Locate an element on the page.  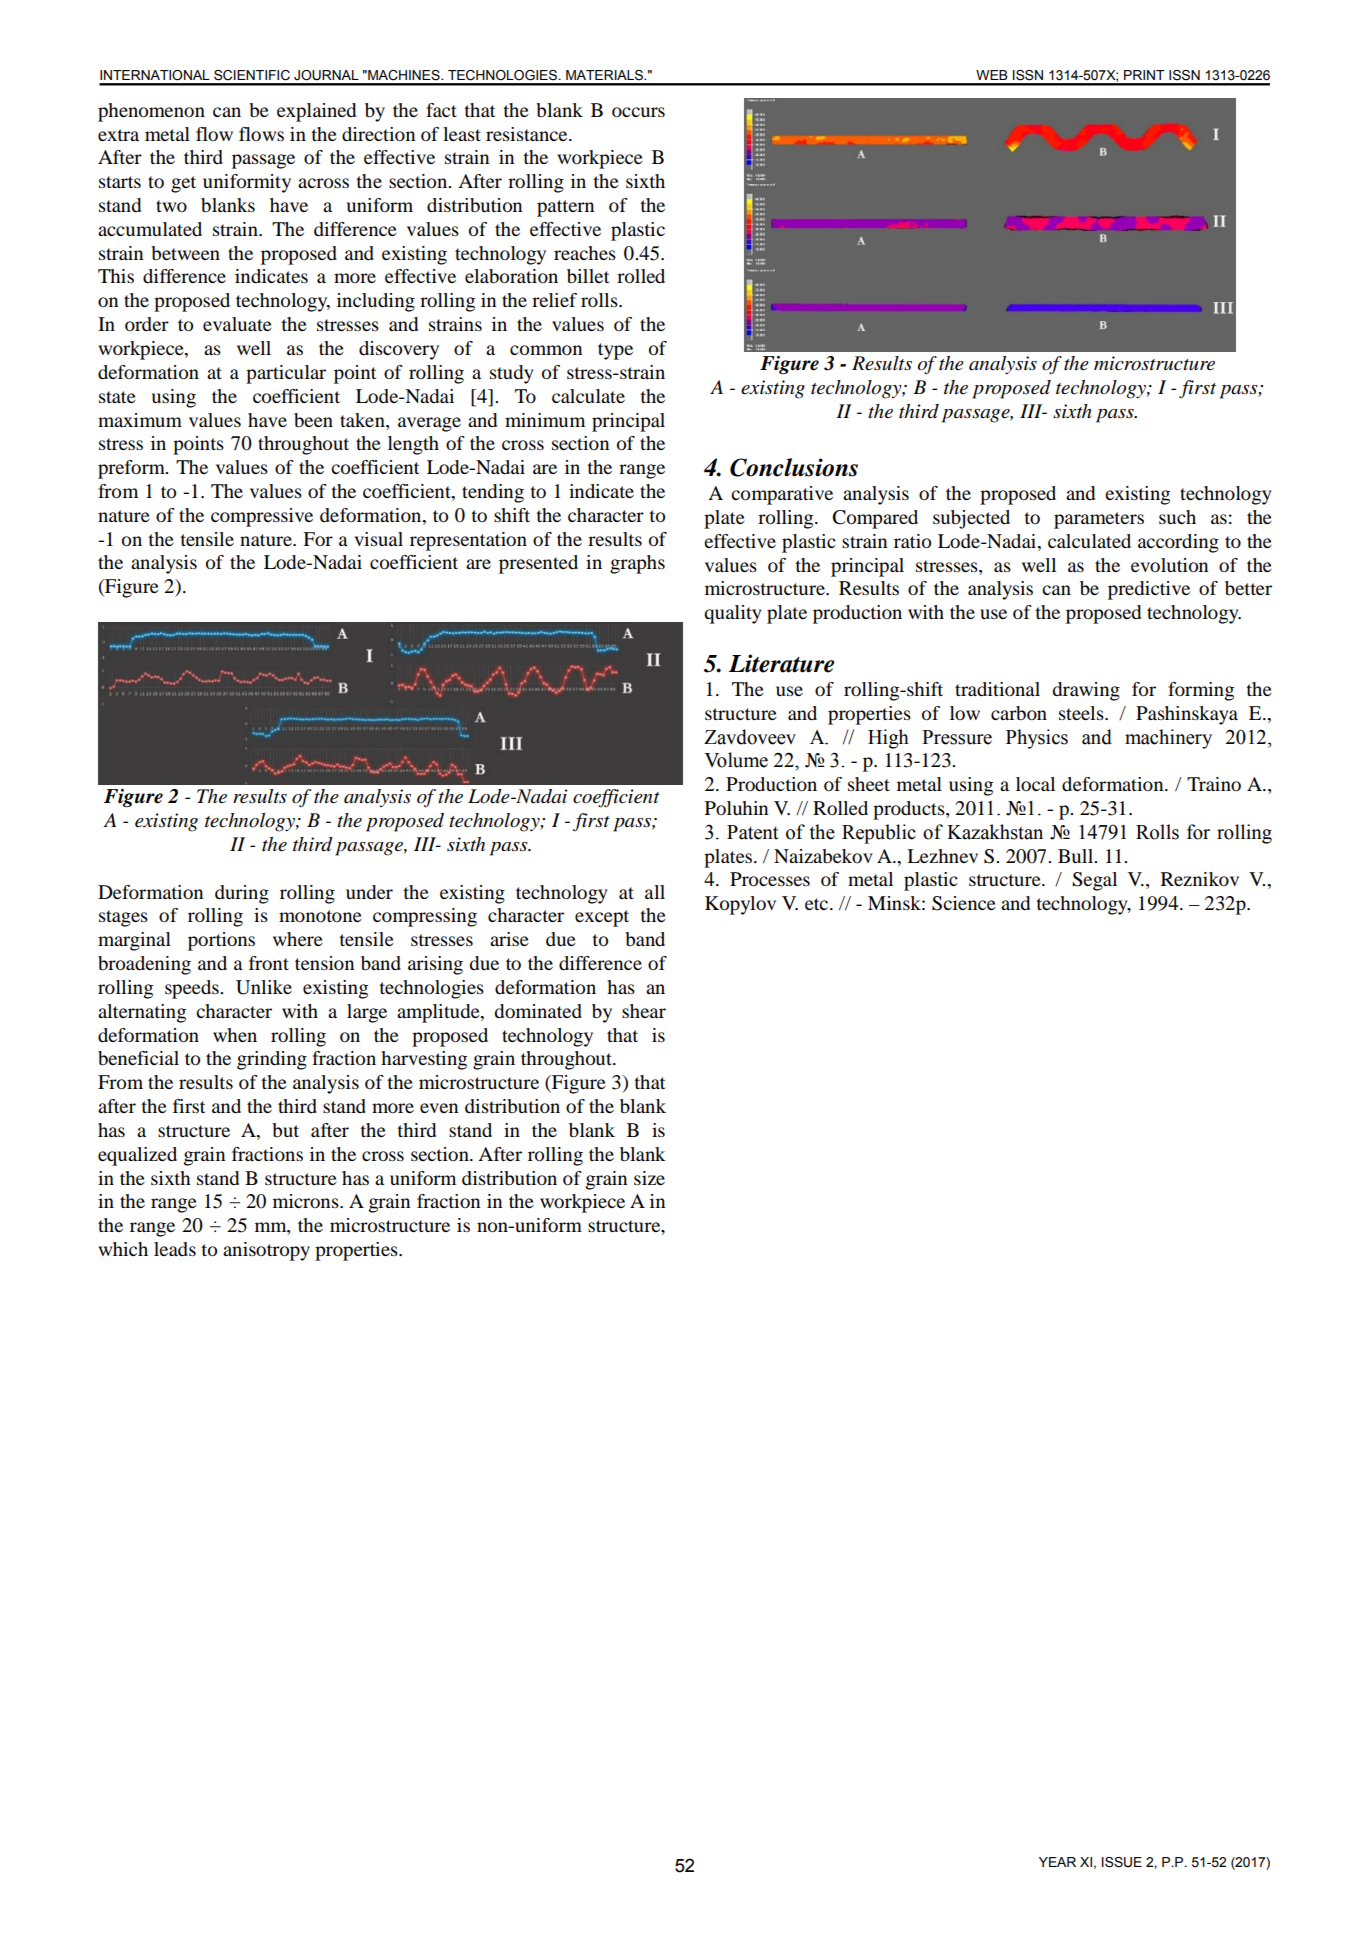
occurs is located at coordinates (638, 112).
